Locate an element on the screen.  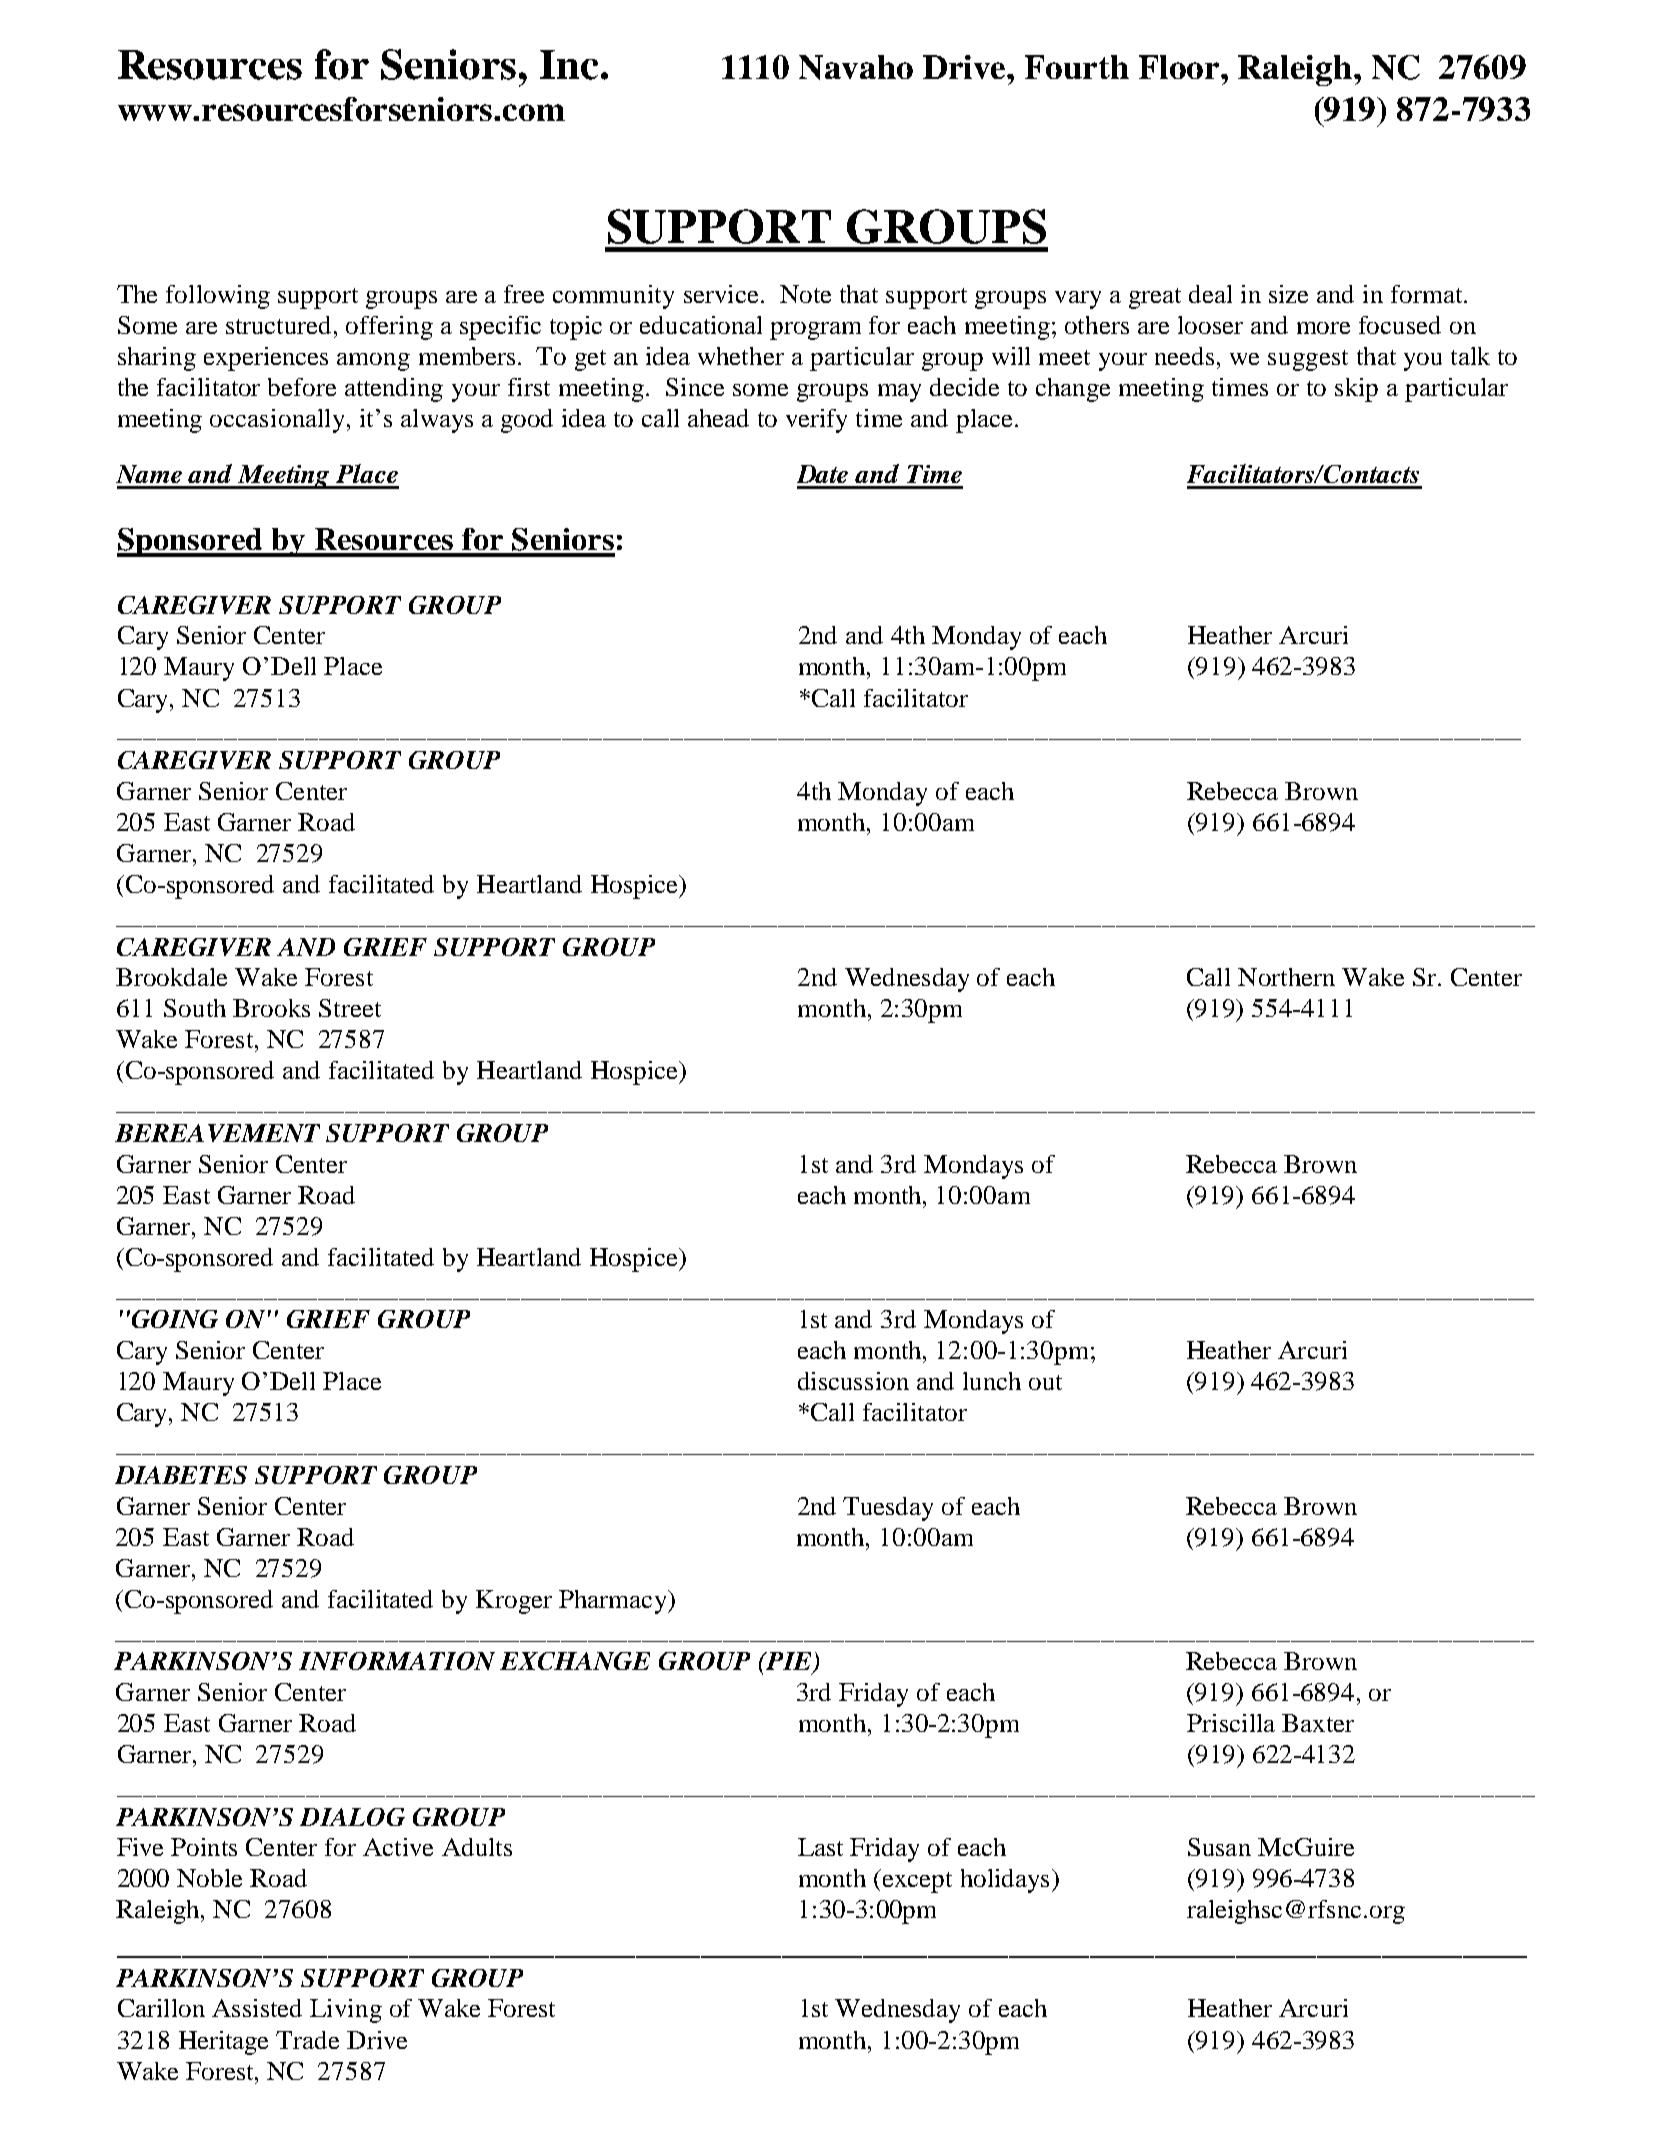
size is located at coordinates (1288, 294).
